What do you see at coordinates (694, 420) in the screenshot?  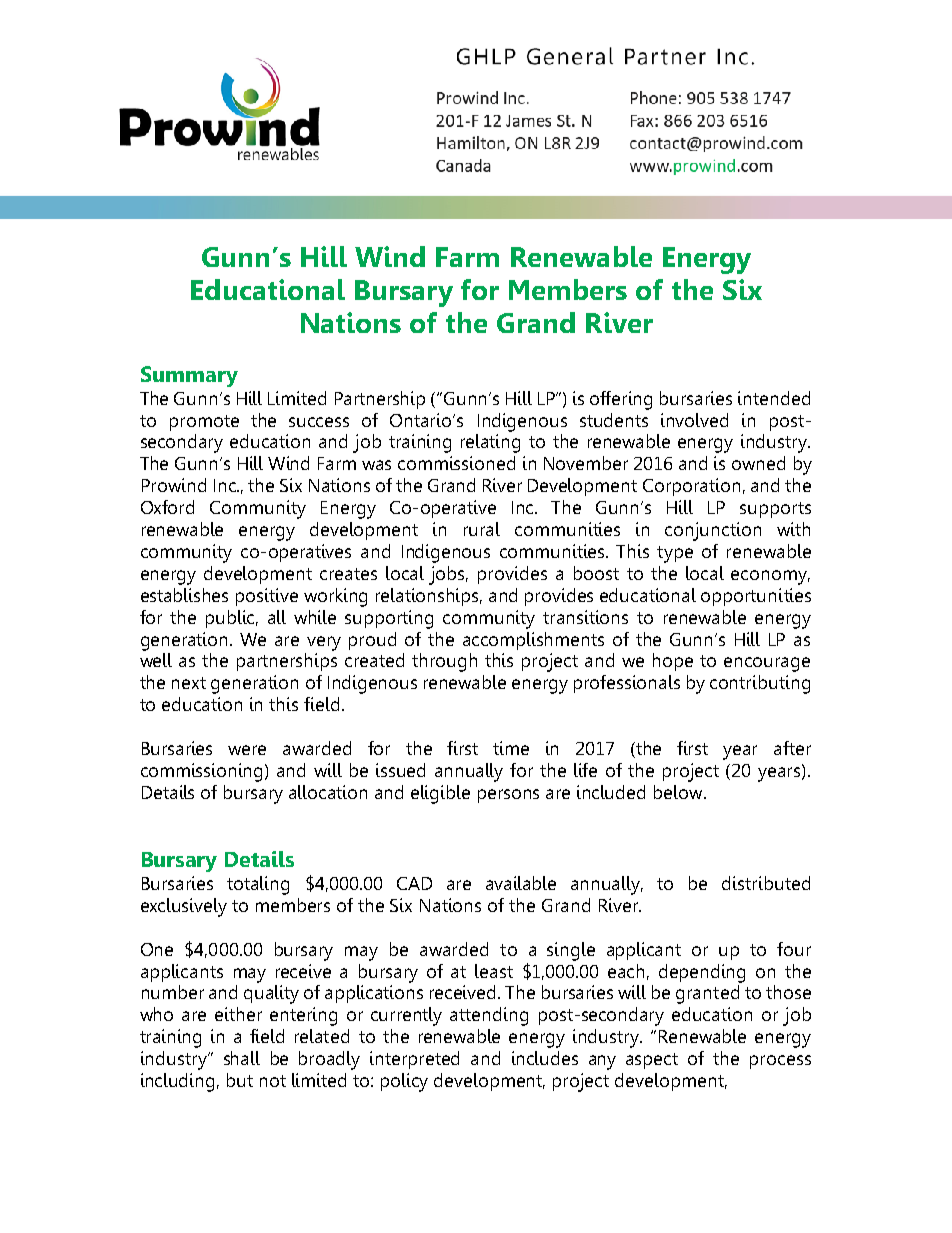 I see `involved` at bounding box center [694, 420].
